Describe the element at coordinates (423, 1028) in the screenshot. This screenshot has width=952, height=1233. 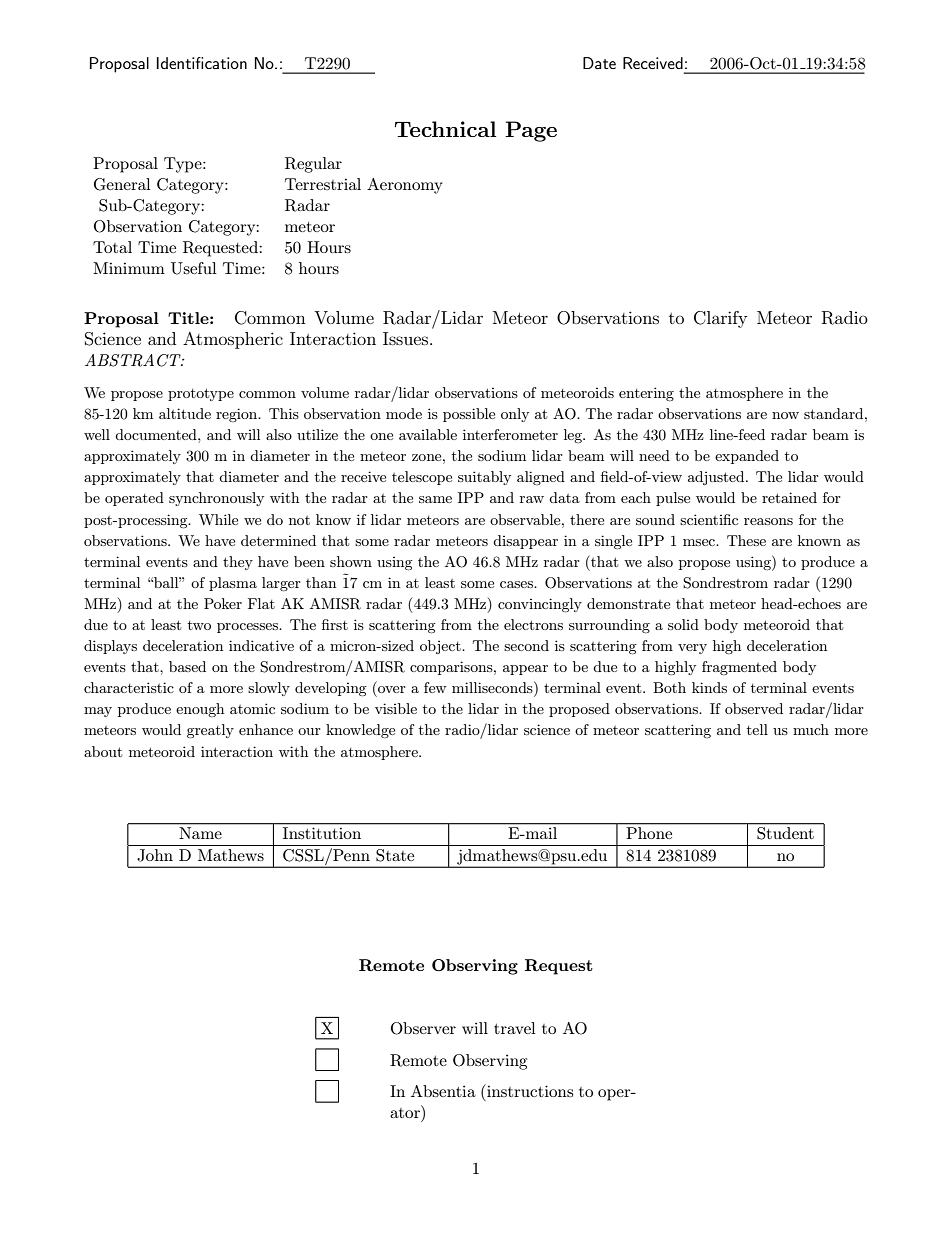
I see `Observer` at that location.
